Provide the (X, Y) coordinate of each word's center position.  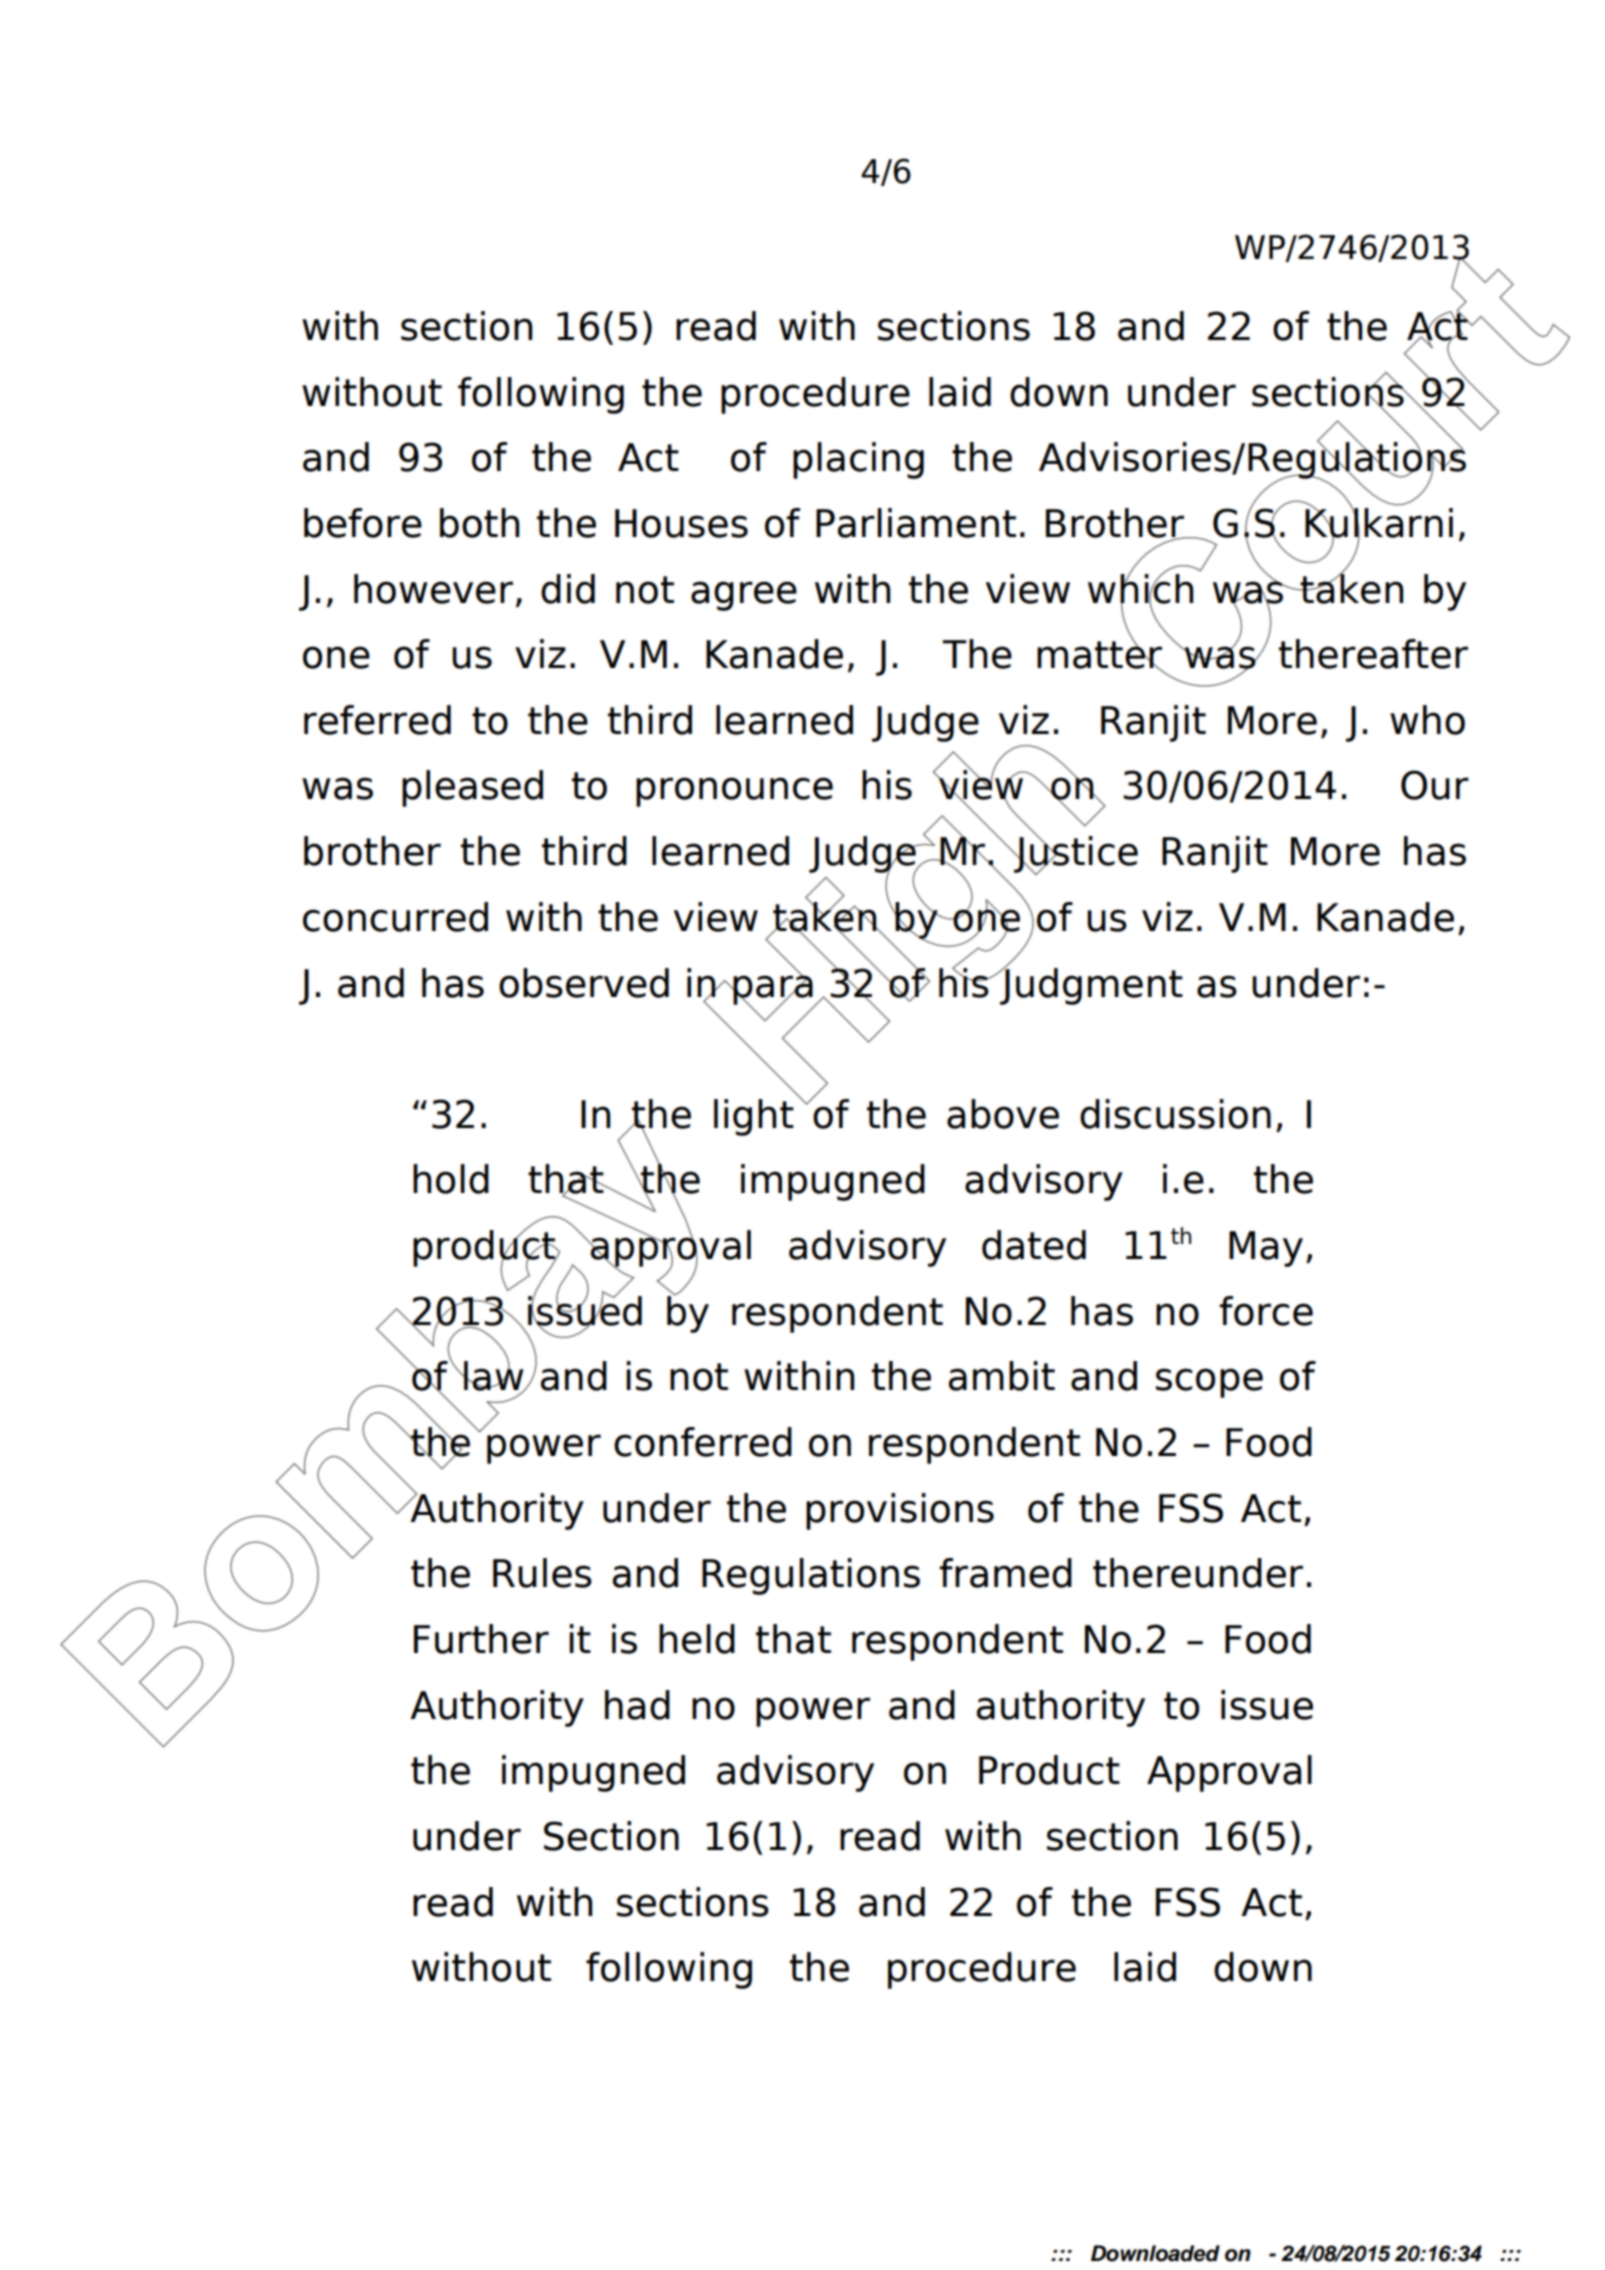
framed (1005, 1573)
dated (1034, 1245)
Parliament (916, 523)
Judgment (1090, 985)
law (494, 1376)
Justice (1075, 854)
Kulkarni (1379, 523)
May (1266, 1249)
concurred (395, 917)
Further (481, 1639)
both (479, 523)
